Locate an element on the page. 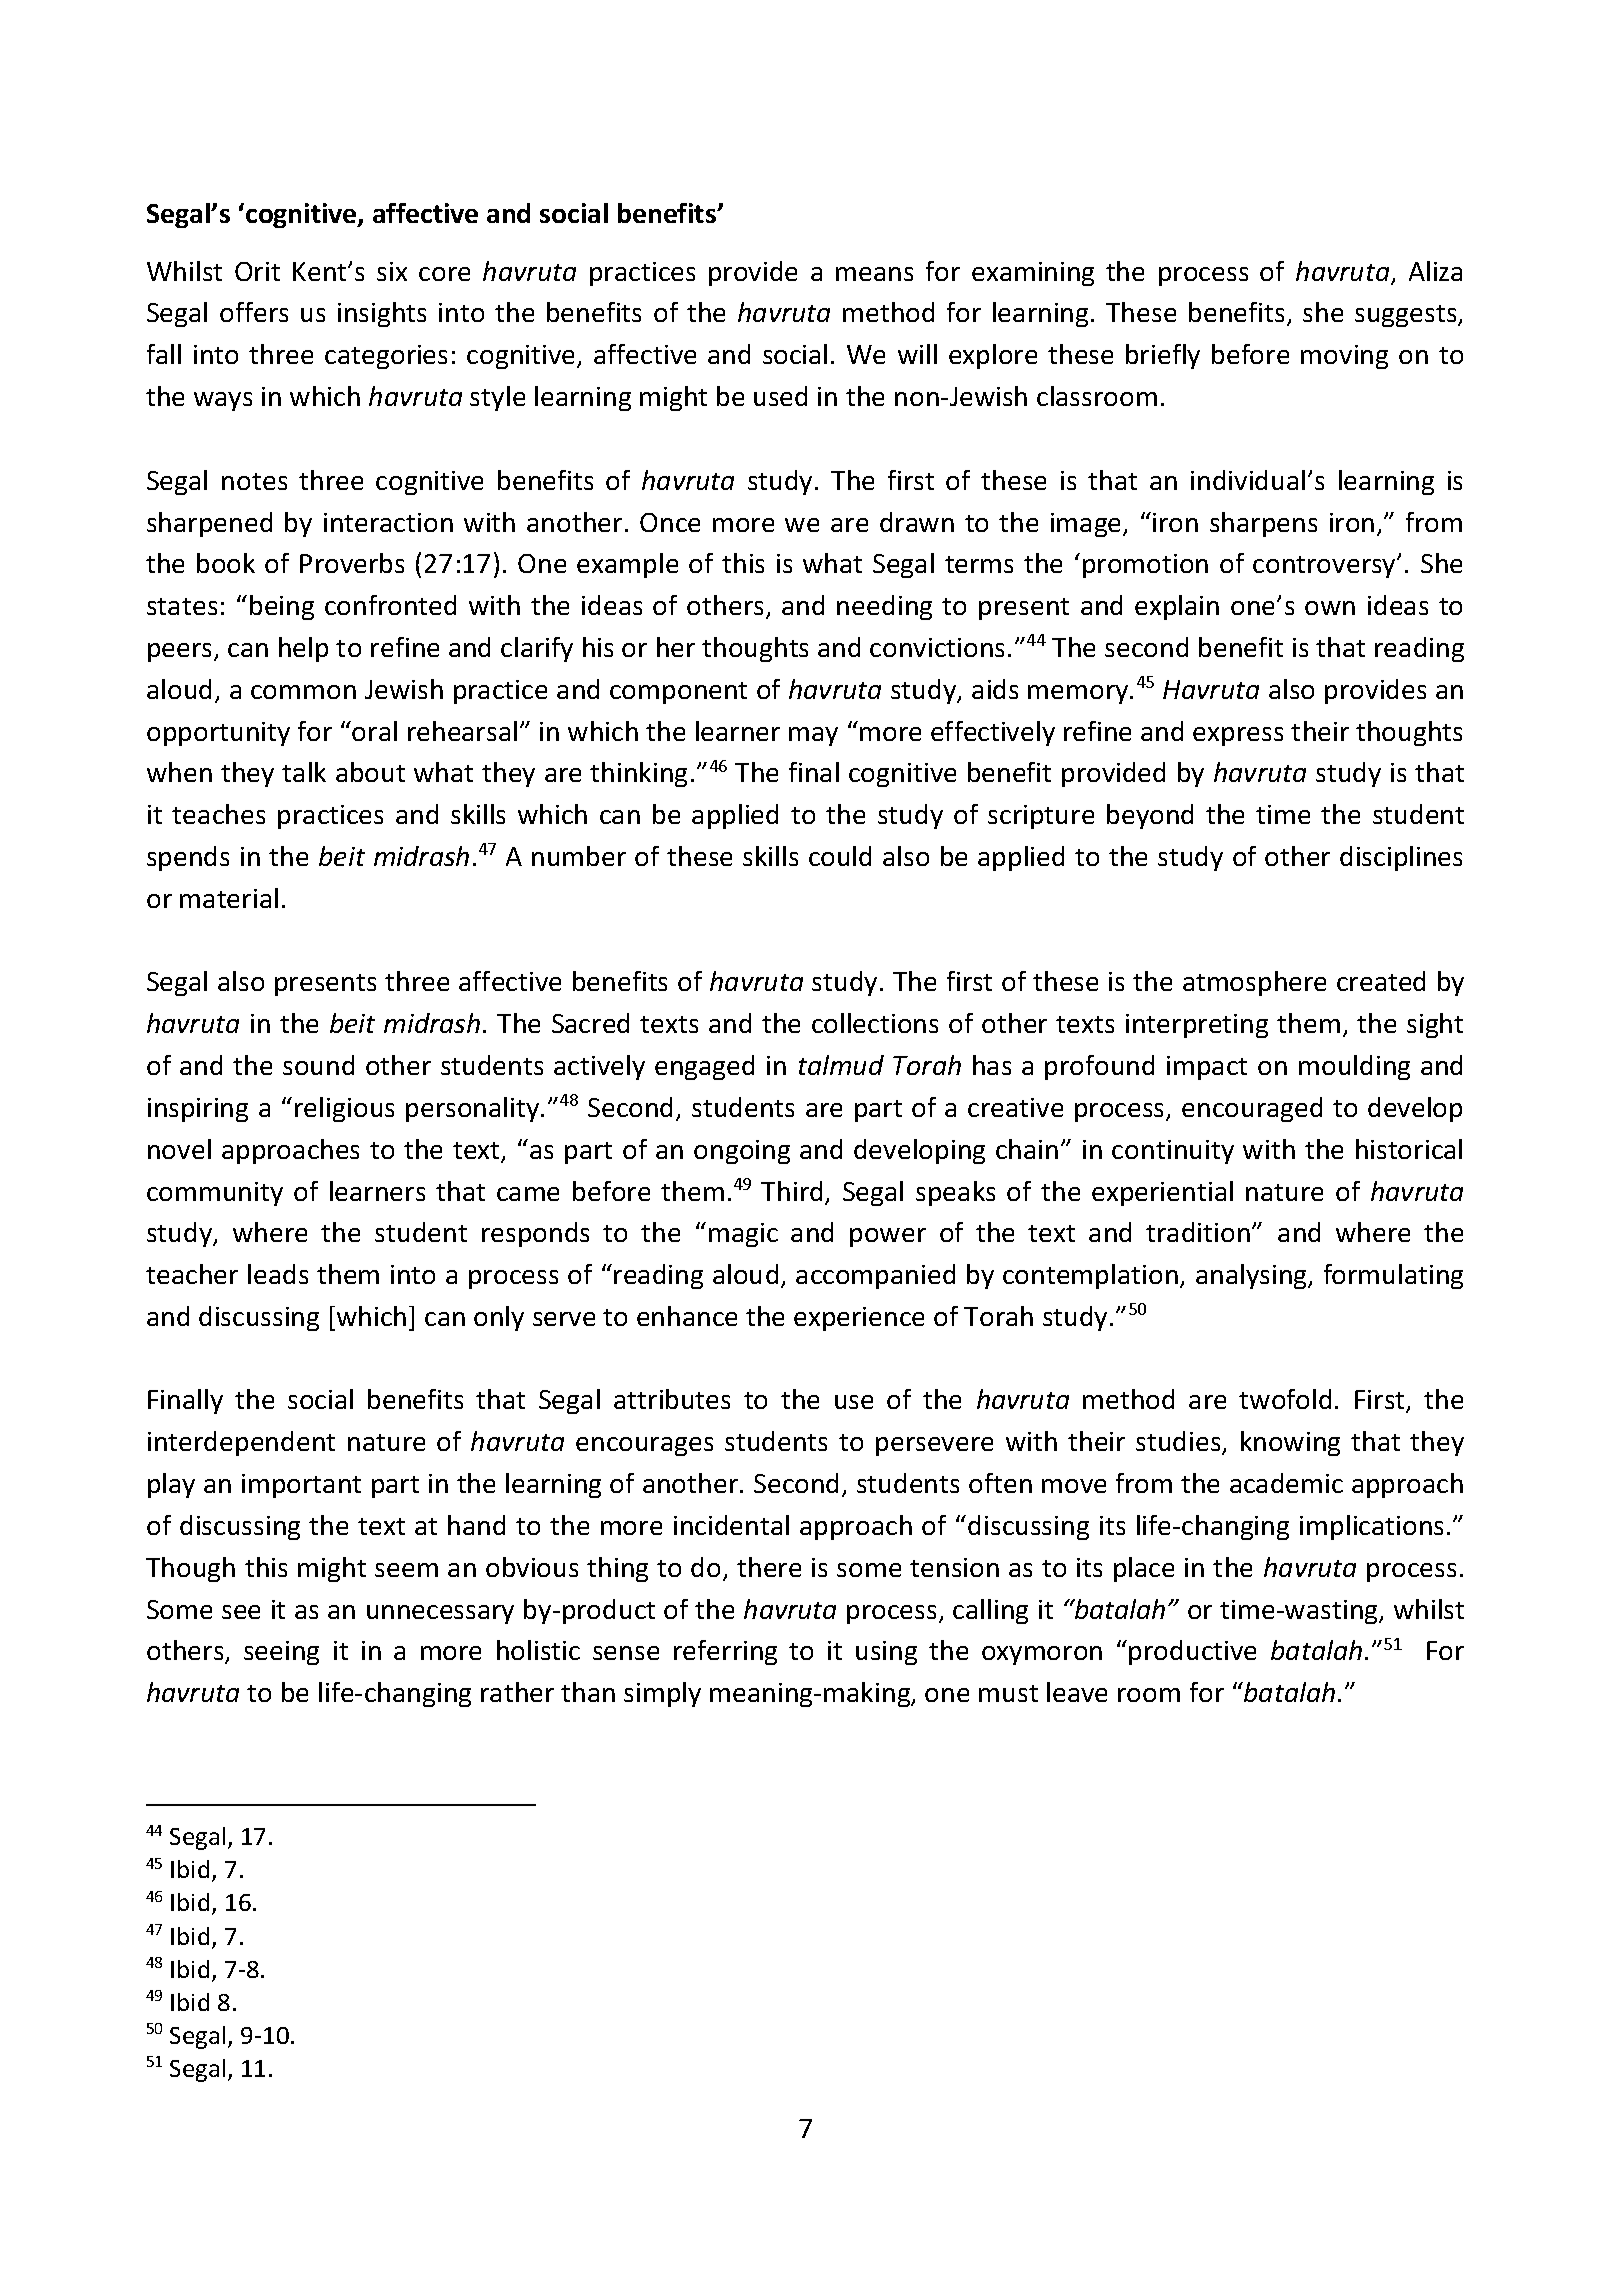  offers is located at coordinates (254, 312).
